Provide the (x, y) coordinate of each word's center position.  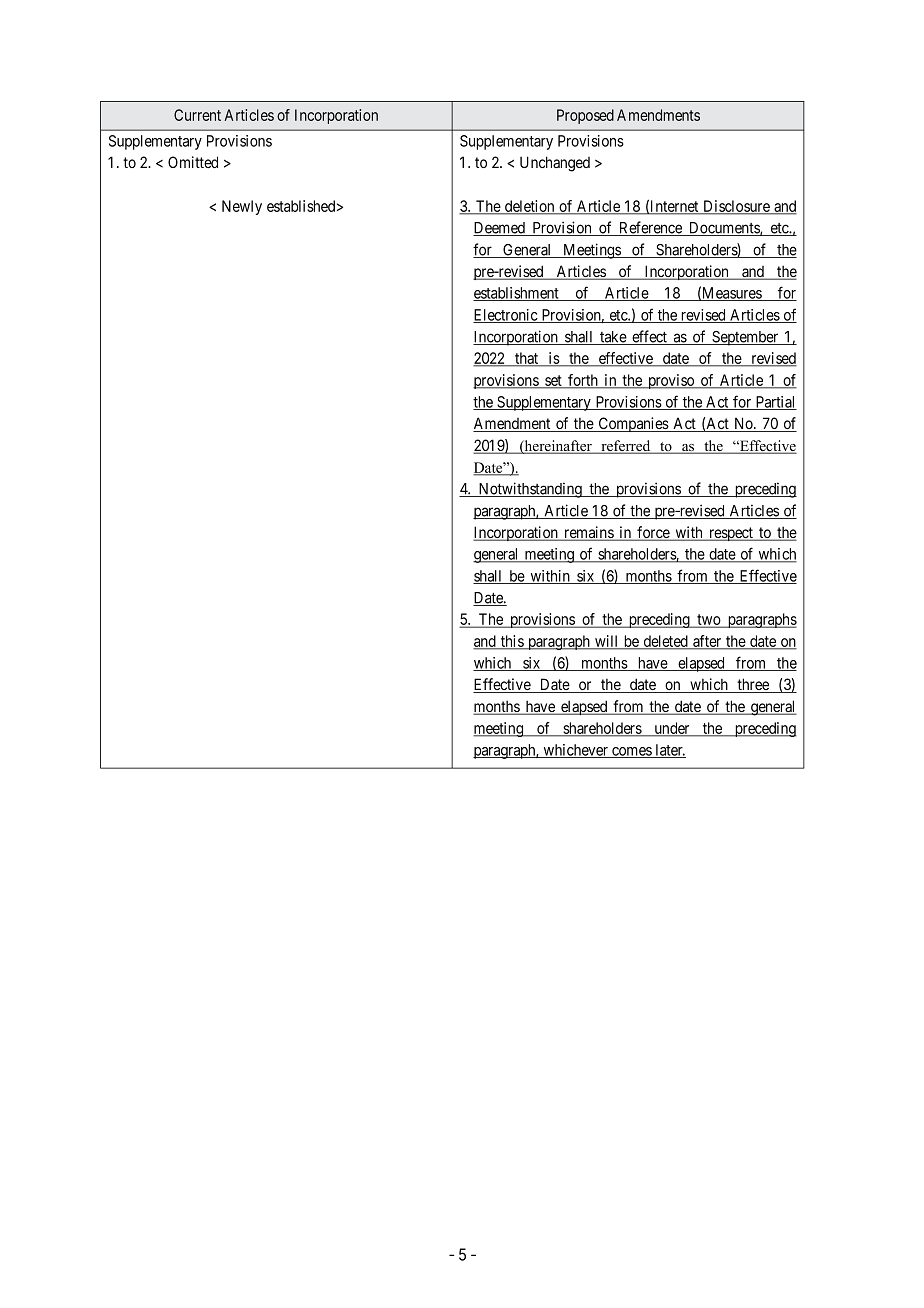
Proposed (585, 116)
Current (197, 115)
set (553, 381)
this (512, 642)
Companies (633, 424)
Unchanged (555, 164)
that (527, 359)
